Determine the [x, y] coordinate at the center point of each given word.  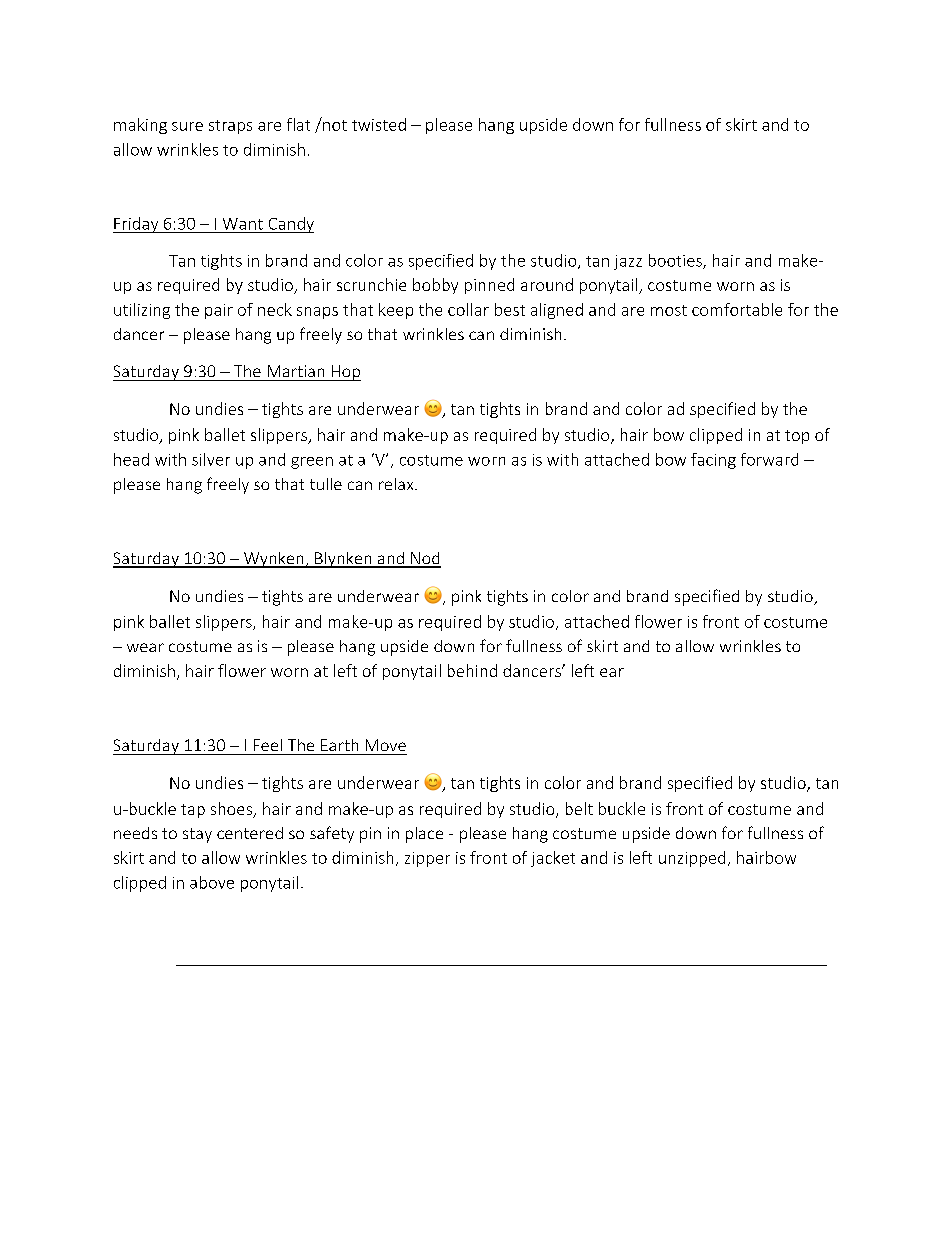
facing [713, 461]
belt [579, 808]
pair [219, 311]
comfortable [737, 309]
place [424, 835]
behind [472, 670]
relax [397, 484]
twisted [379, 124]
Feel [268, 745]
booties [676, 261]
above [212, 882]
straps [230, 127]
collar [468, 309]
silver [211, 459]
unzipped [692, 859]
